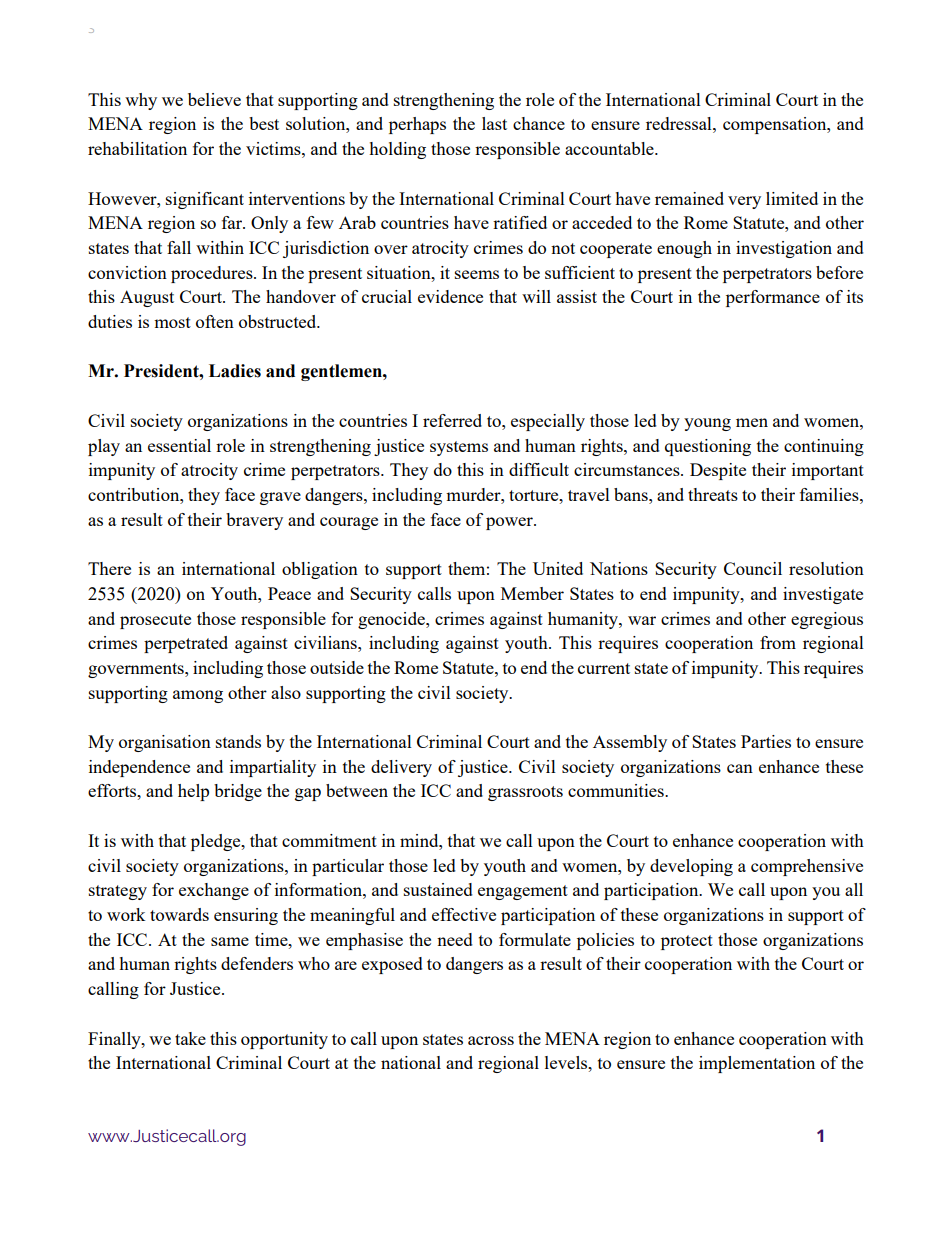 The height and width of the screenshot is (1233, 952). Describe the element at coordinates (494, 123) in the screenshot. I see `last` at that location.
